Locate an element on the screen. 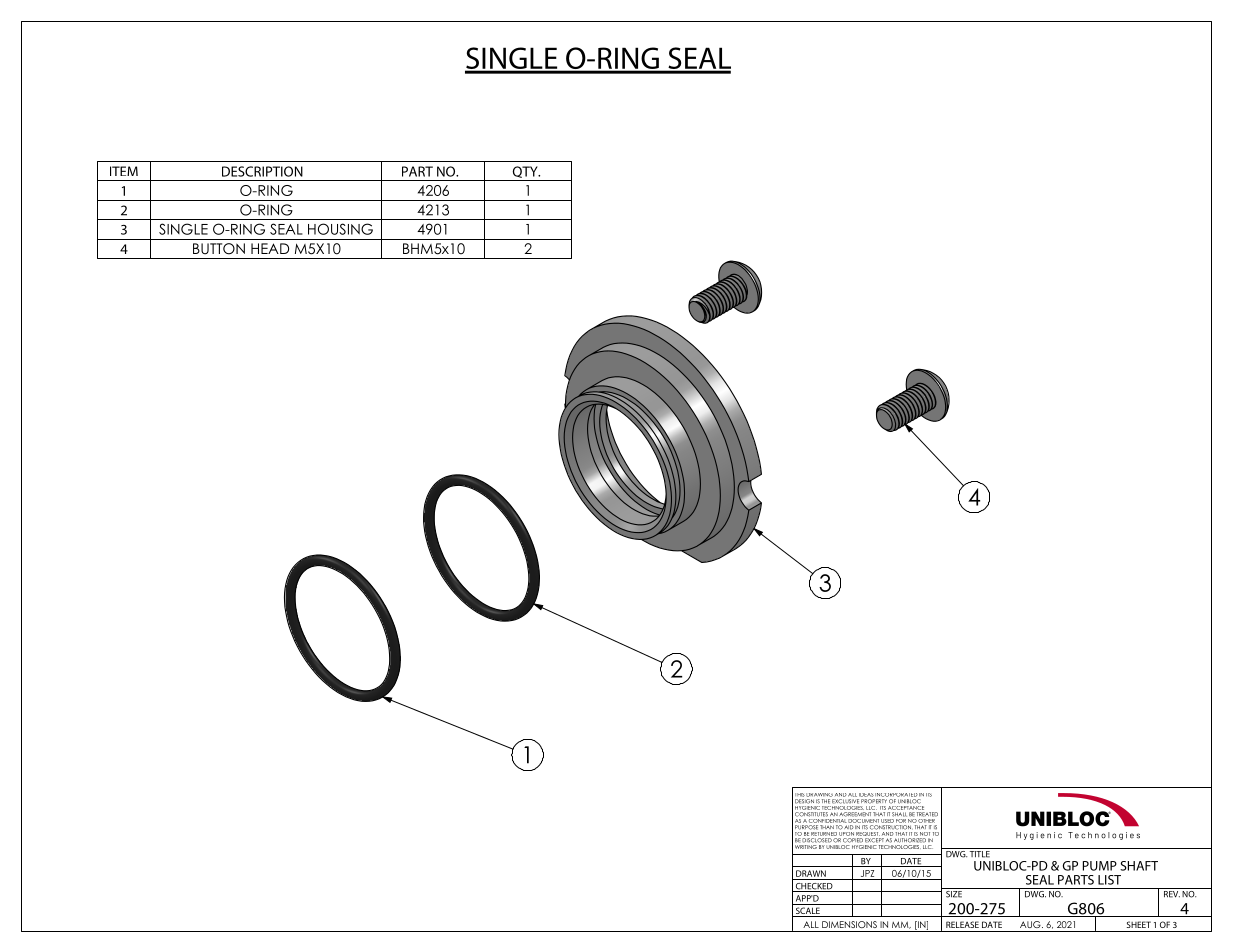  DESCRIPTION is located at coordinates (262, 171).
